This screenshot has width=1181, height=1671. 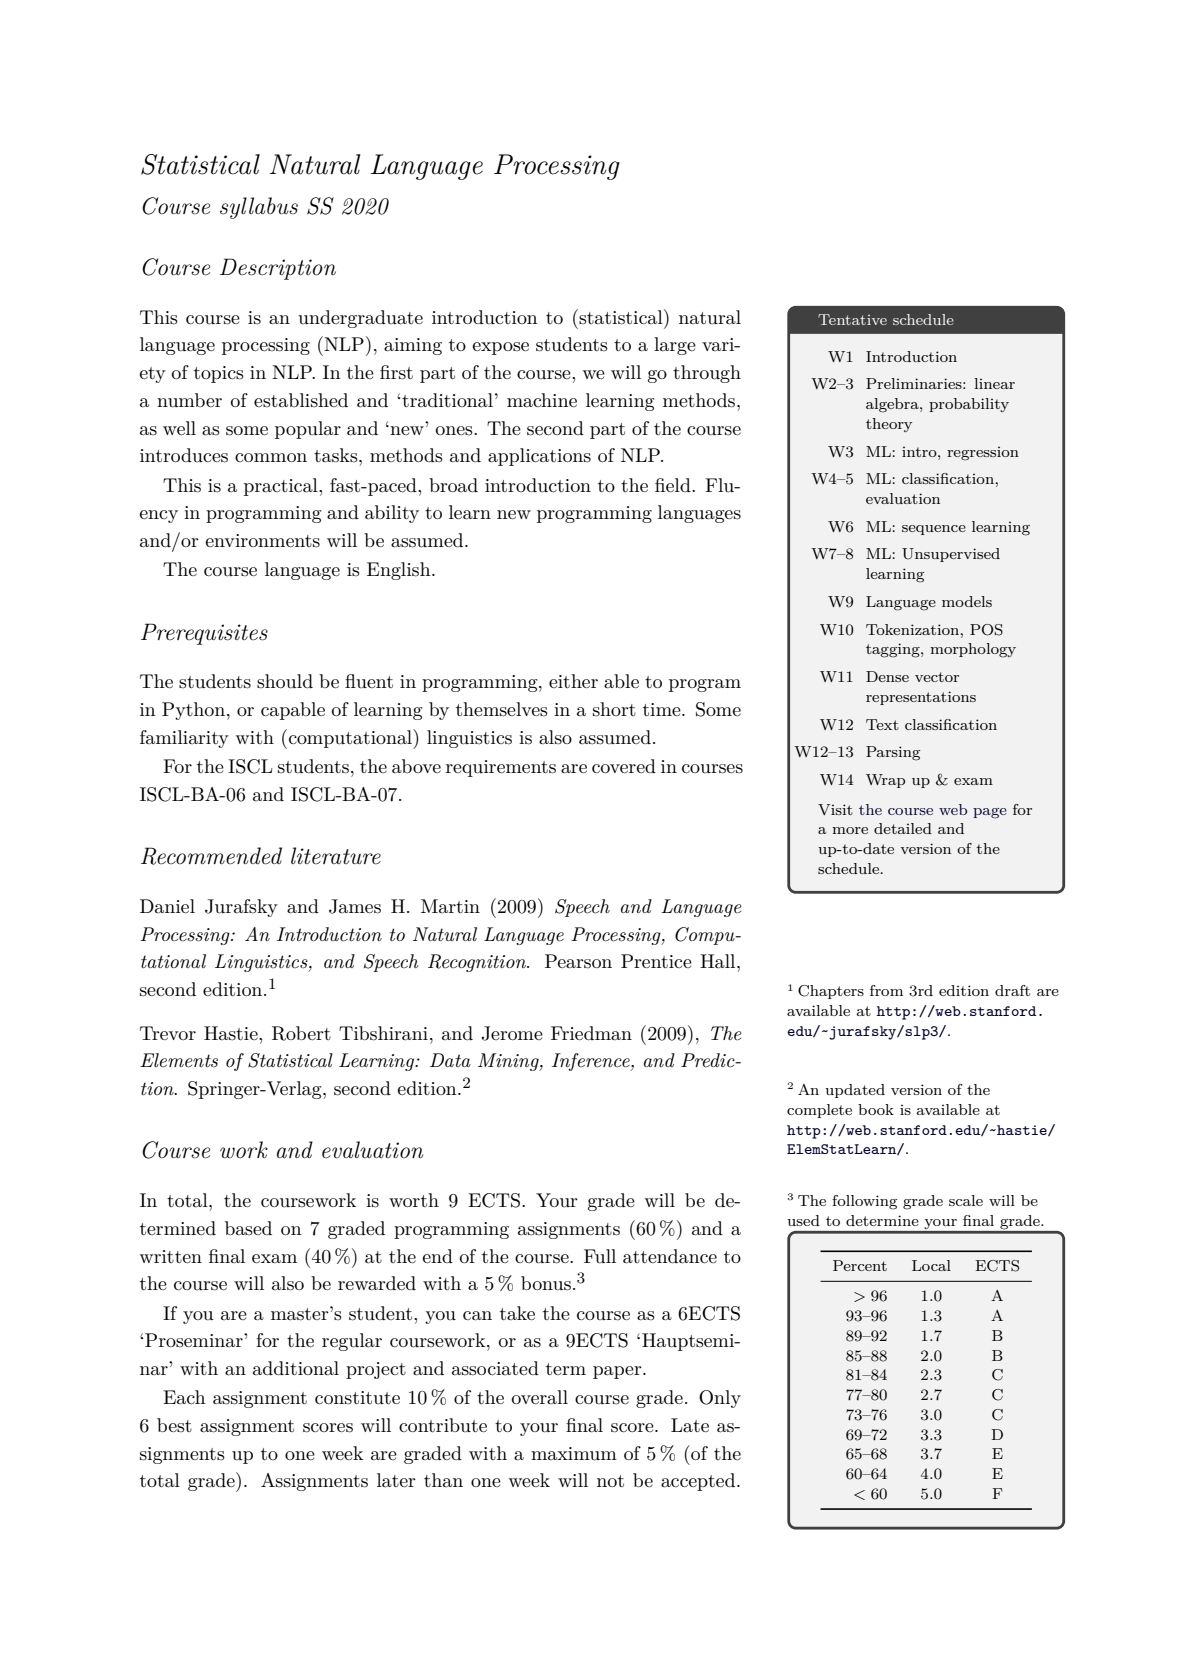 I want to click on best, so click(x=174, y=1425).
